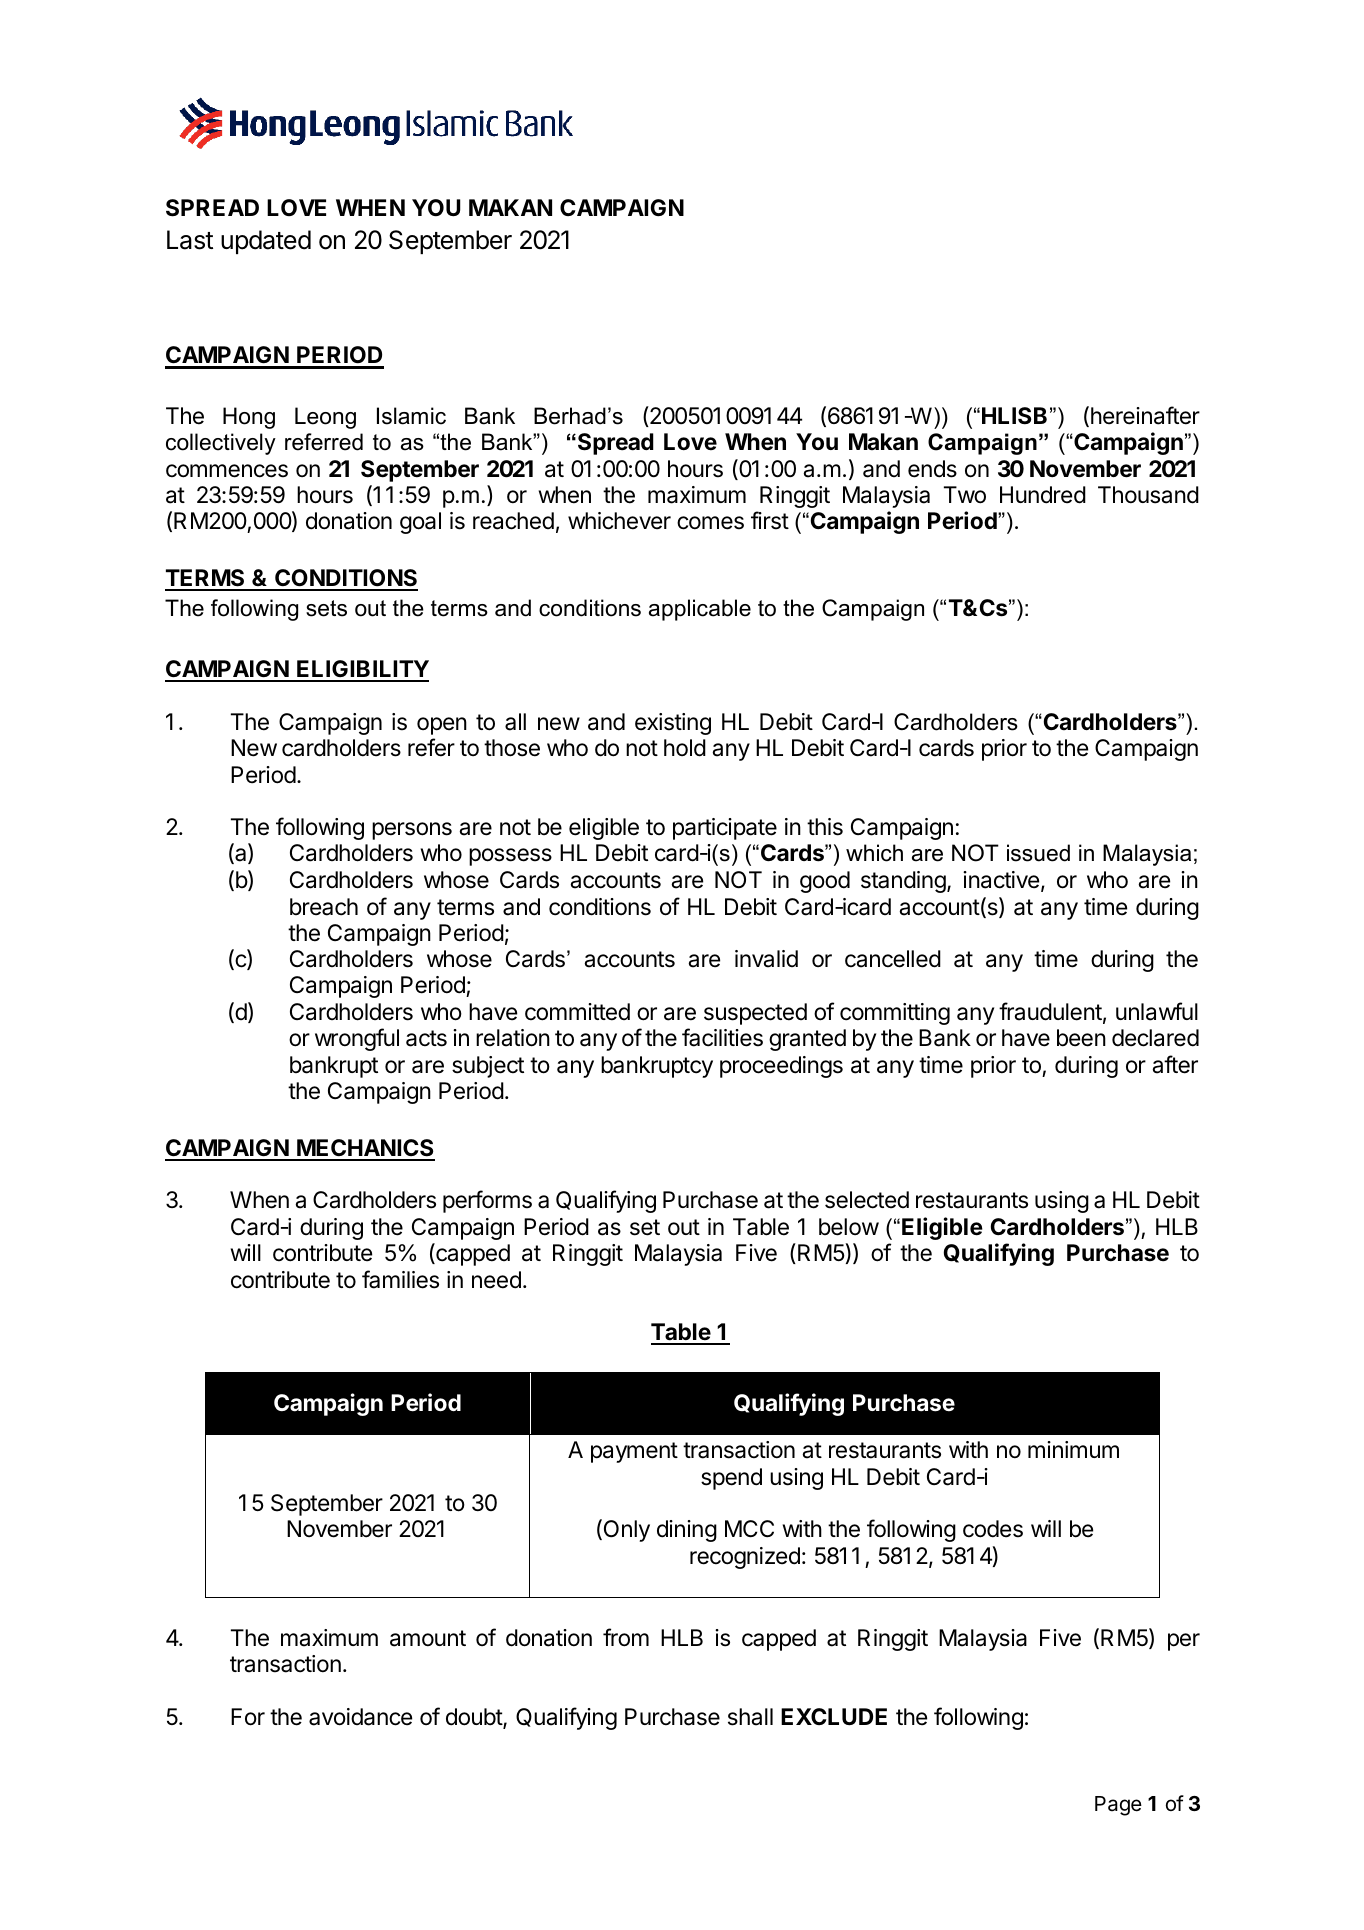 The width and height of the page is (1364, 1930). Describe the element at coordinates (360, 1717) in the page. I see `avoidance` at that location.
